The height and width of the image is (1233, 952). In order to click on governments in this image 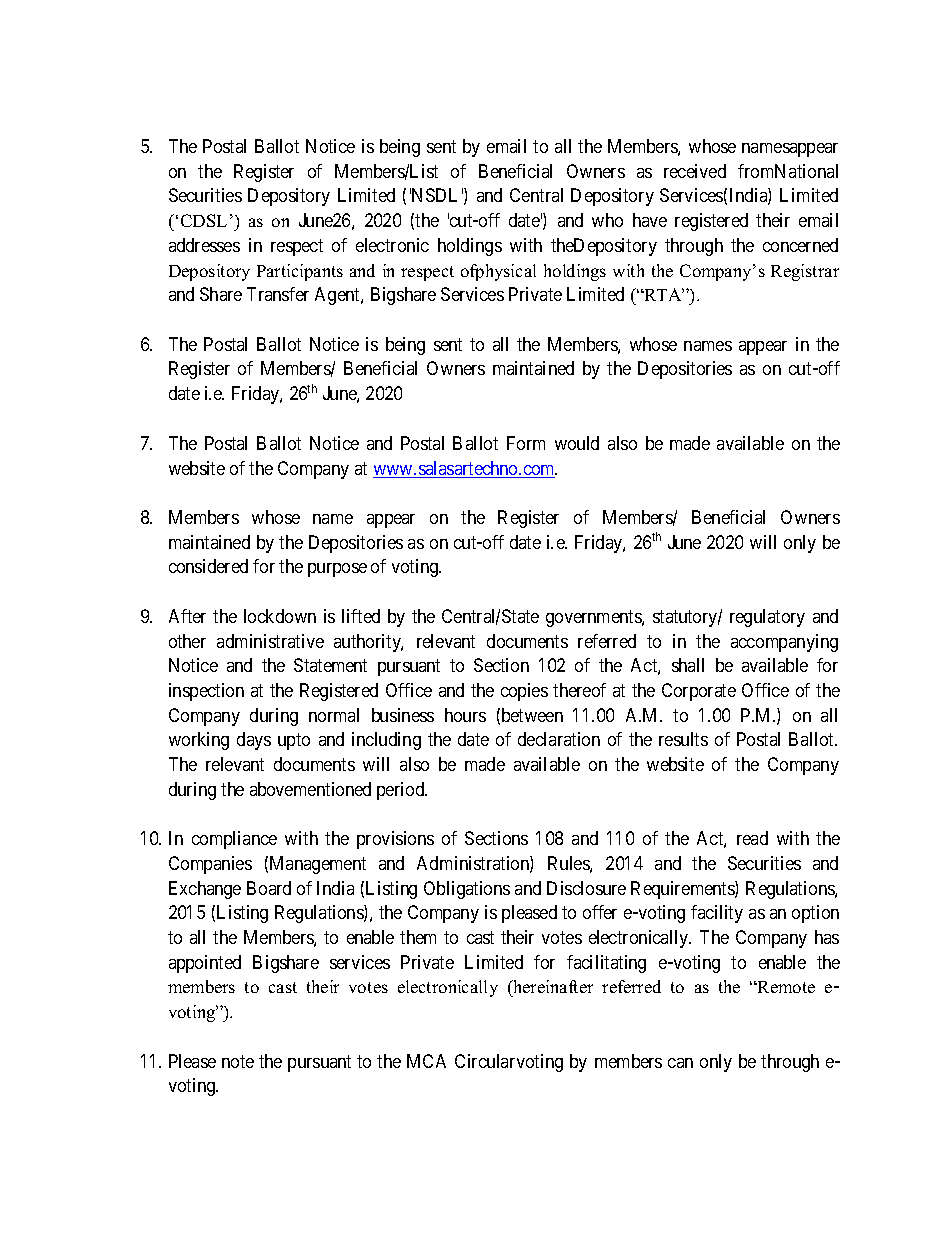, I will do `click(594, 618)`.
